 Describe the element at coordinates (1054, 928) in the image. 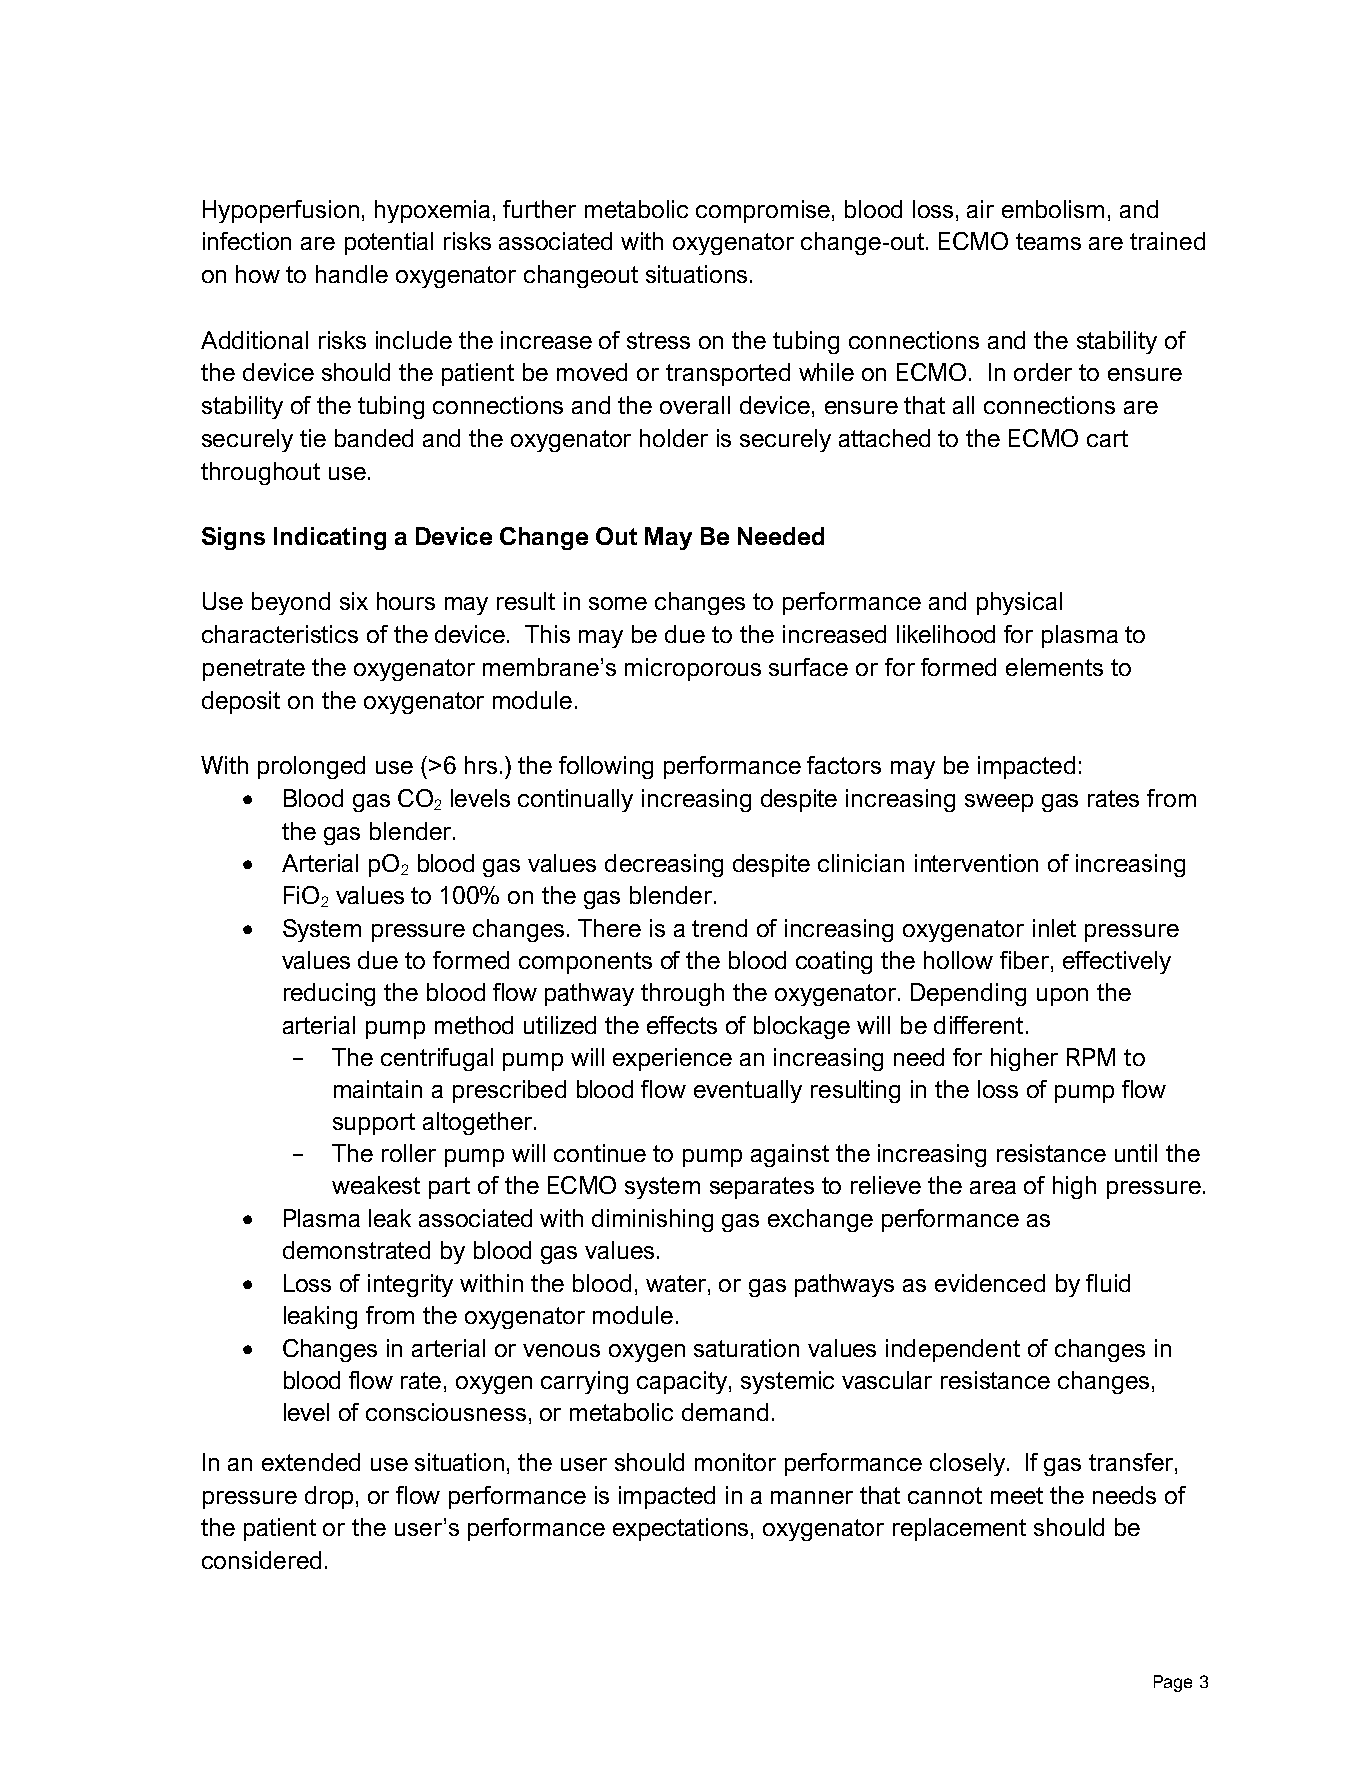

I see `inlet` at that location.
